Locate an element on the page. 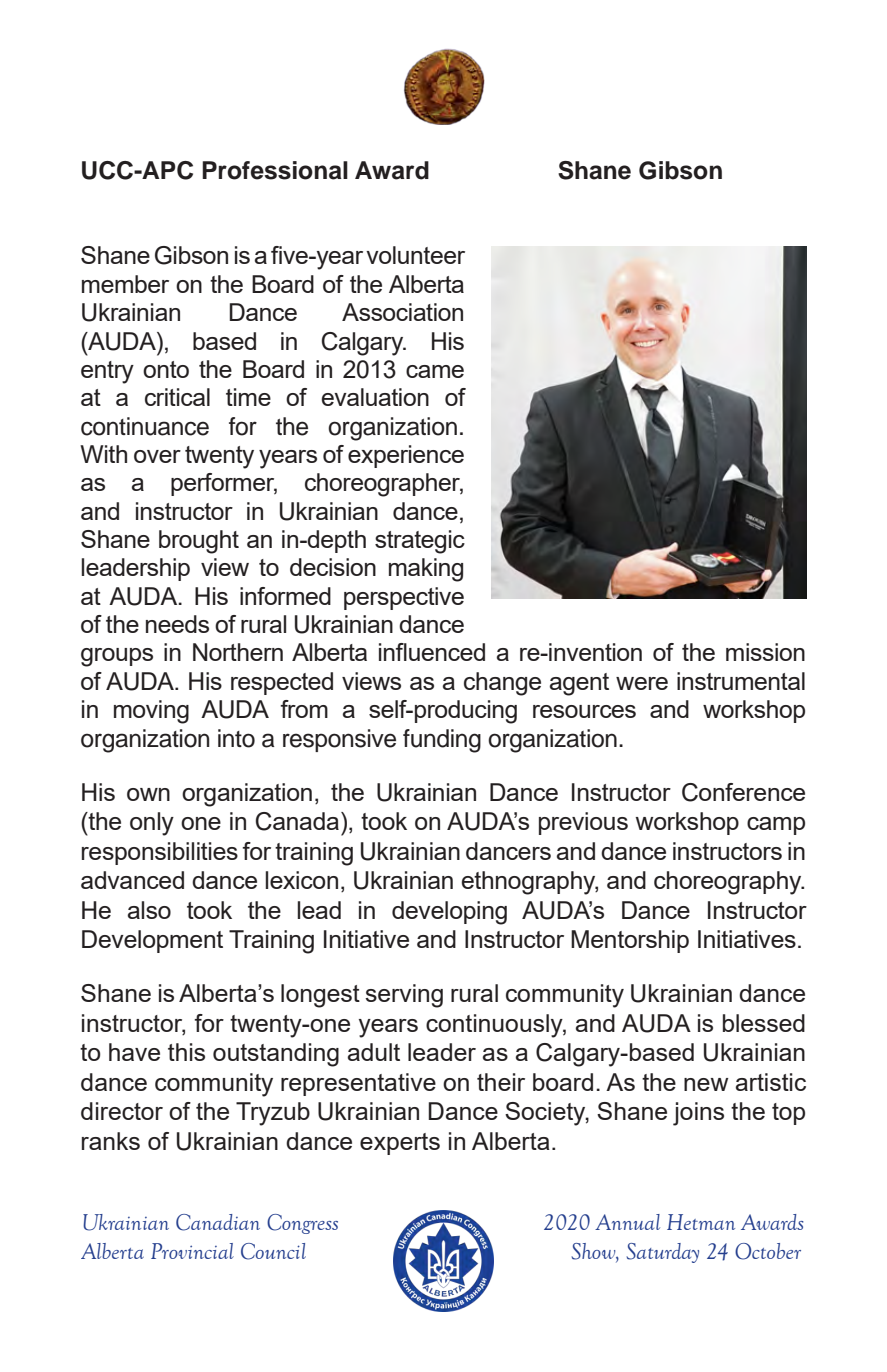 Image resolution: width=887 pixels, height=1372 pixels. moving is located at coordinates (151, 712).
